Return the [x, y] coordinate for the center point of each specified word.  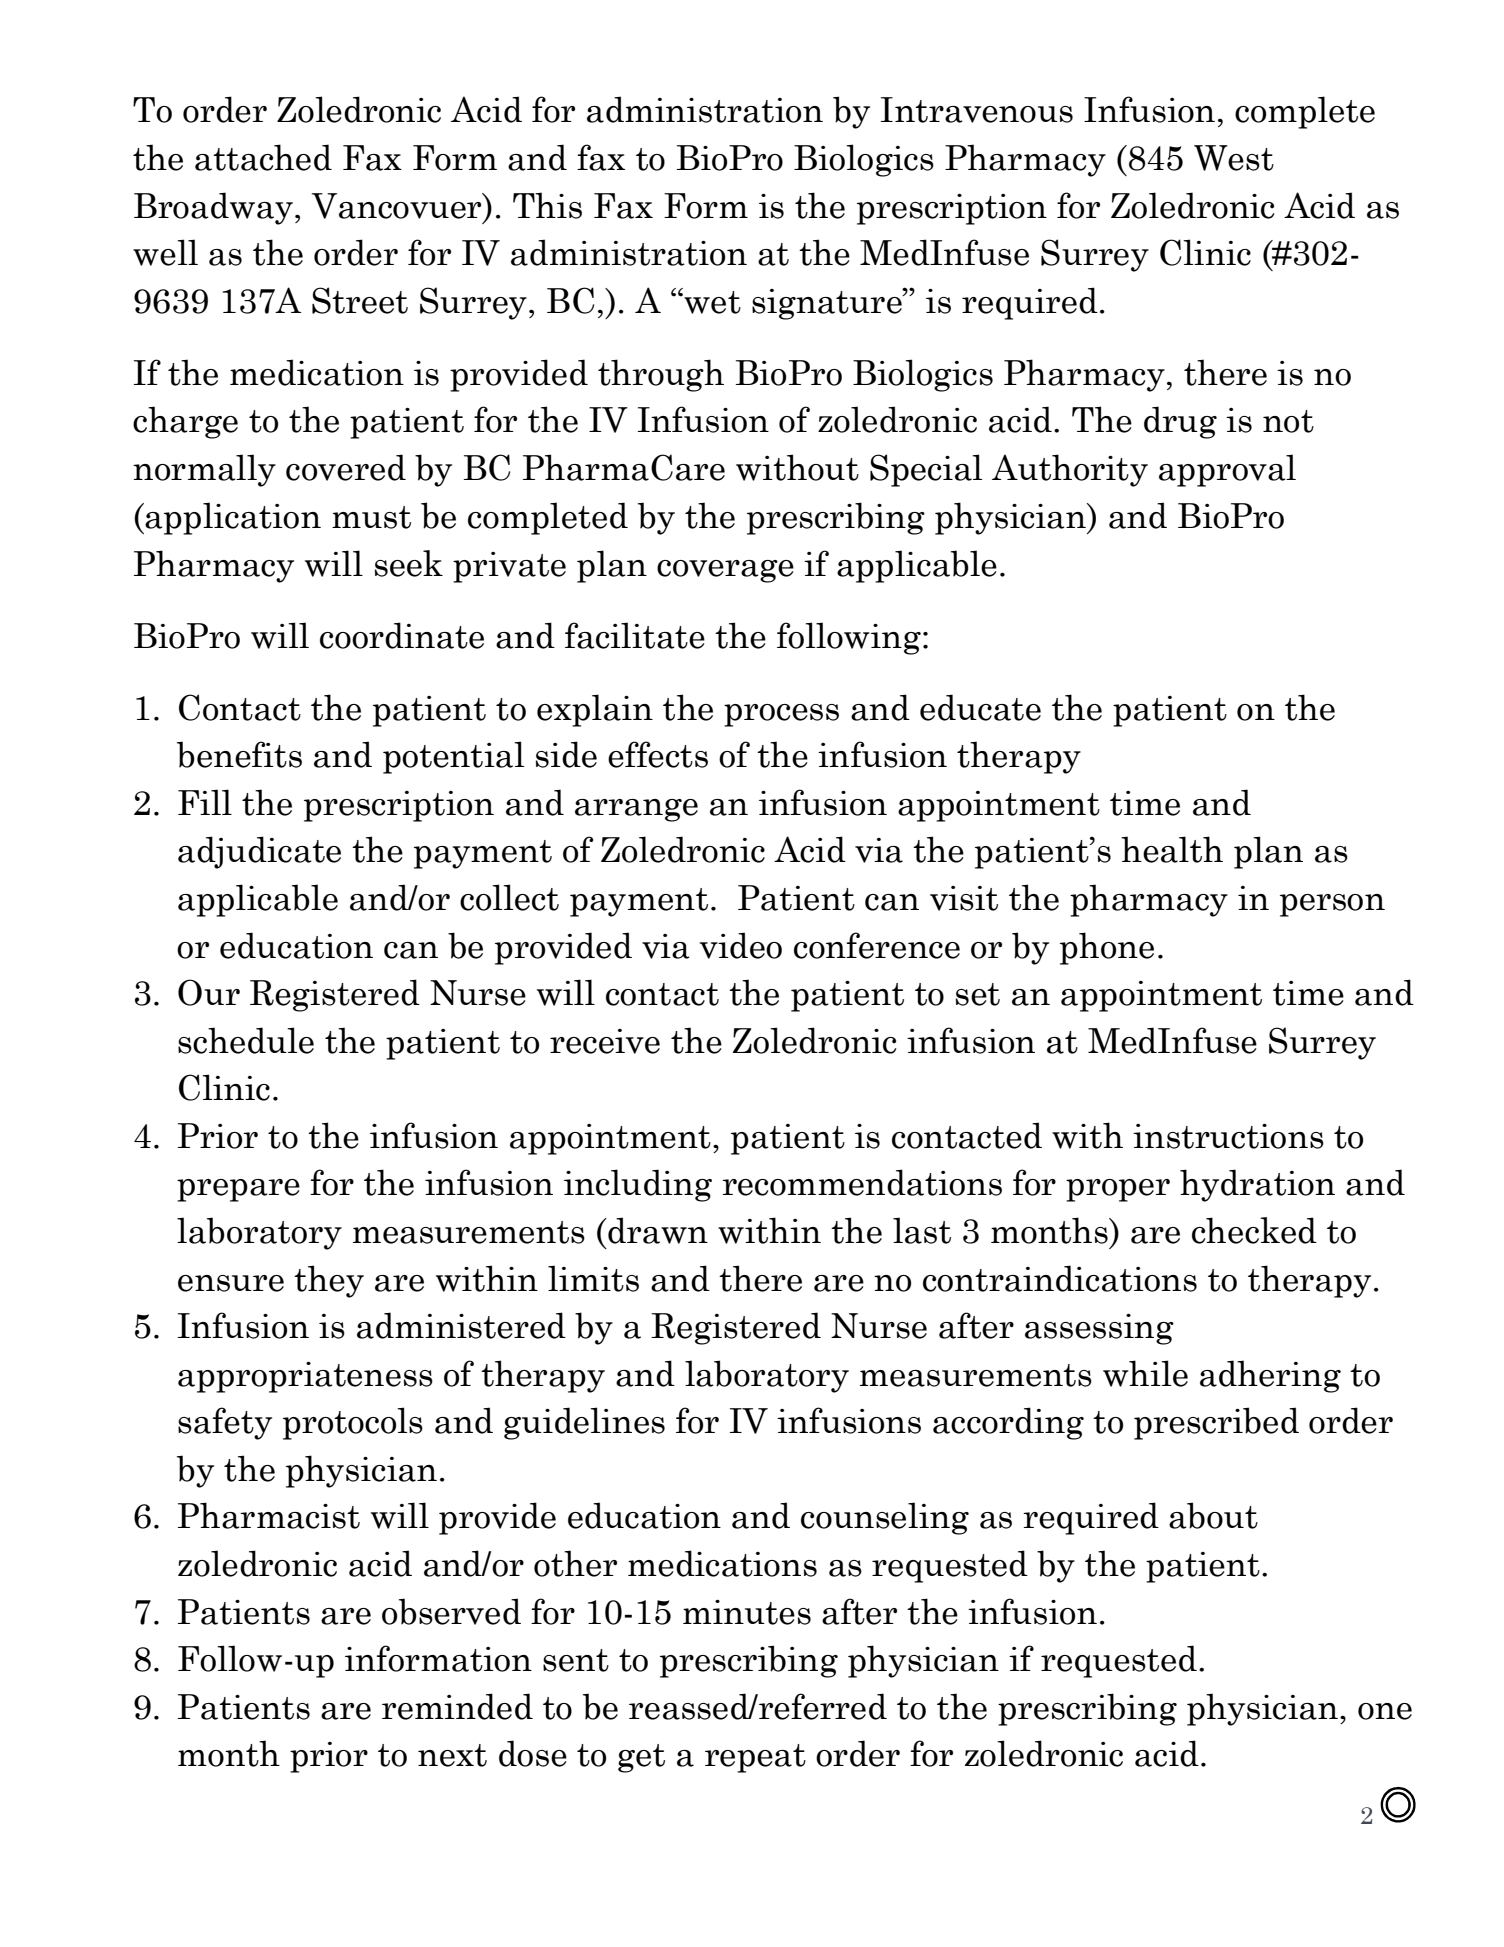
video [740, 945]
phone [1107, 948]
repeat [755, 1758]
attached [263, 157]
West [1234, 158]
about [1213, 1515]
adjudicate [259, 852]
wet [711, 301]
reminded [457, 1706]
